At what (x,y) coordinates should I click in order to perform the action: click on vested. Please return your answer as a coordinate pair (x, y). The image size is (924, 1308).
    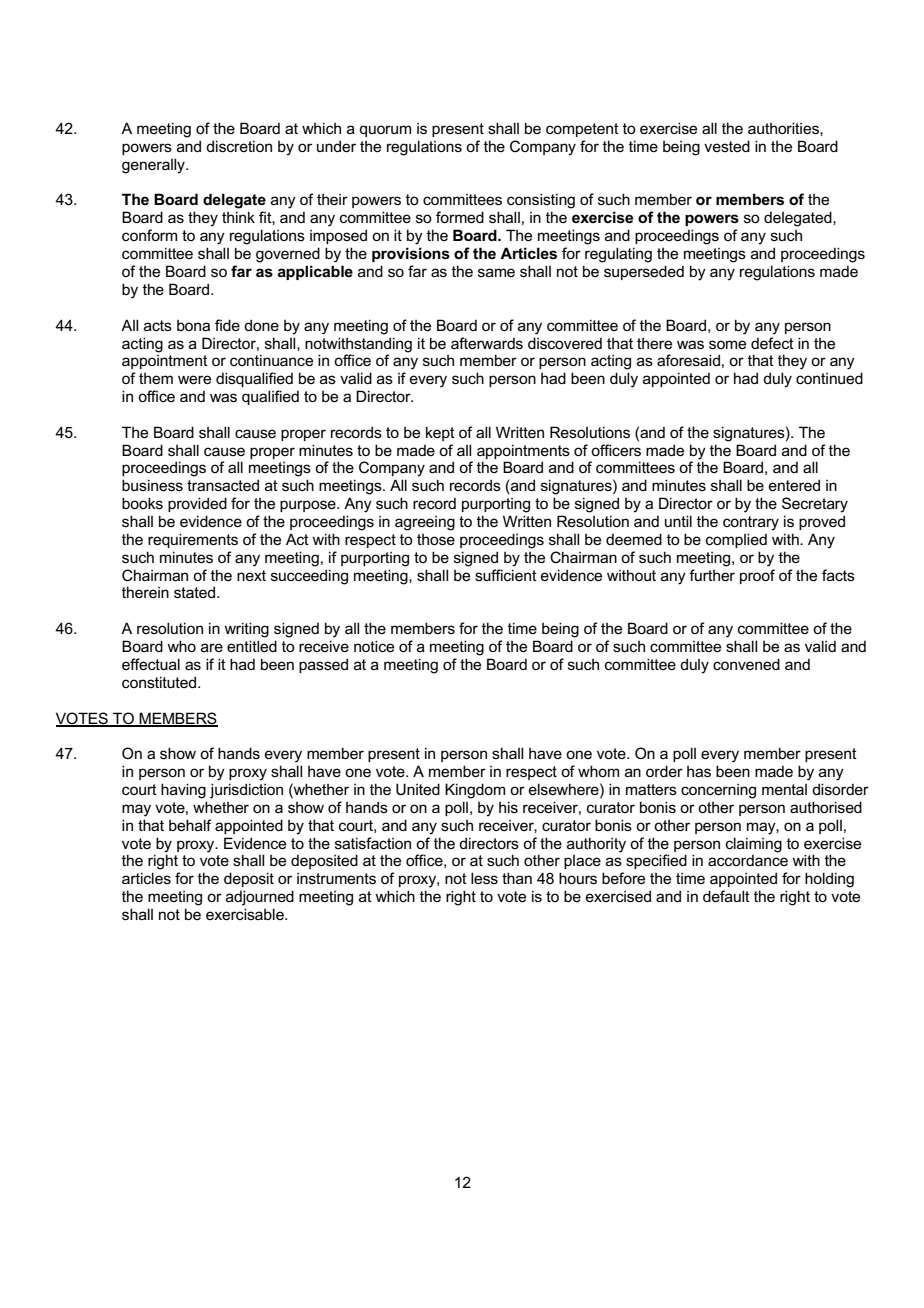
    Looking at the image, I should click on (727, 146).
